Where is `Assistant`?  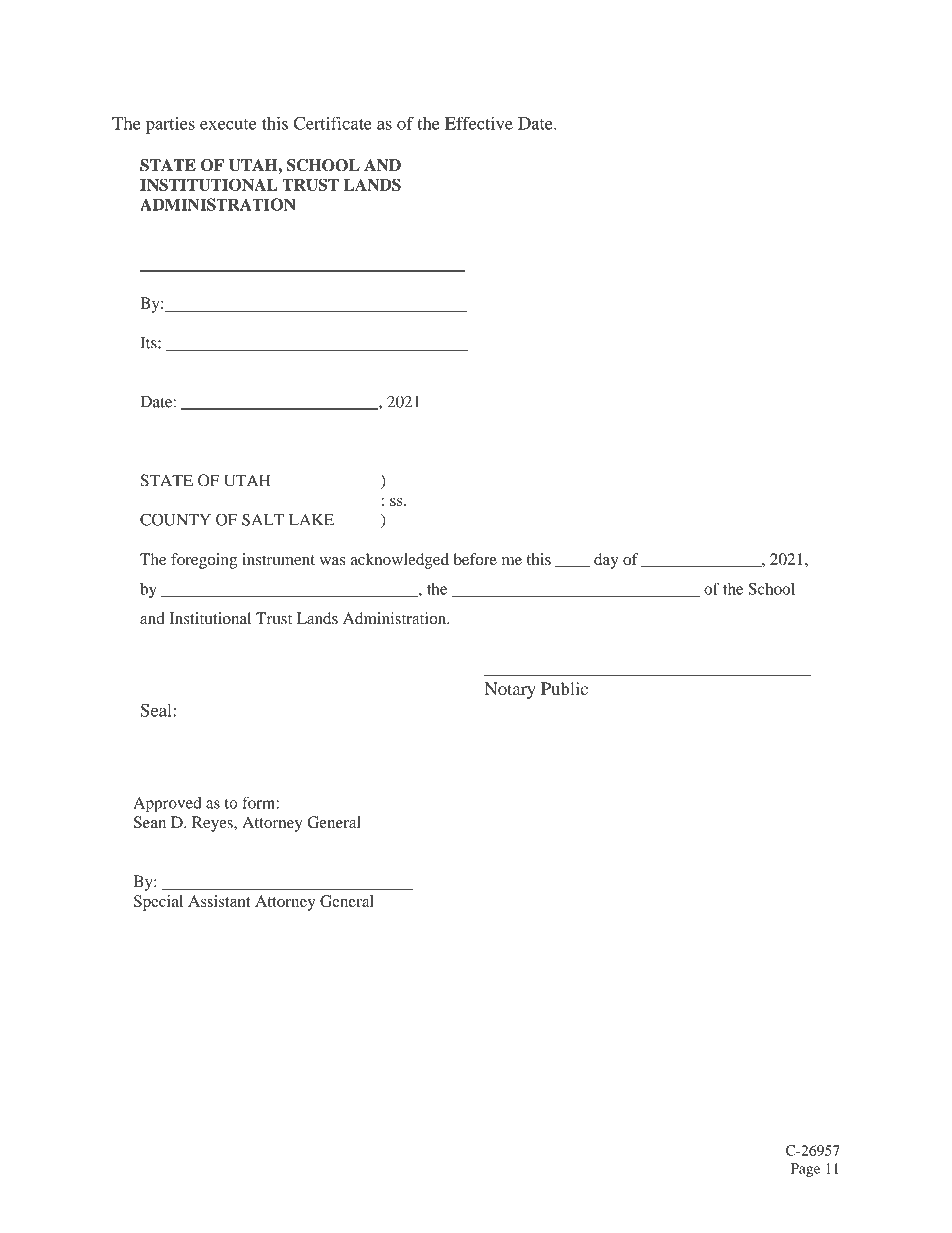
Assistant is located at coordinates (219, 901).
